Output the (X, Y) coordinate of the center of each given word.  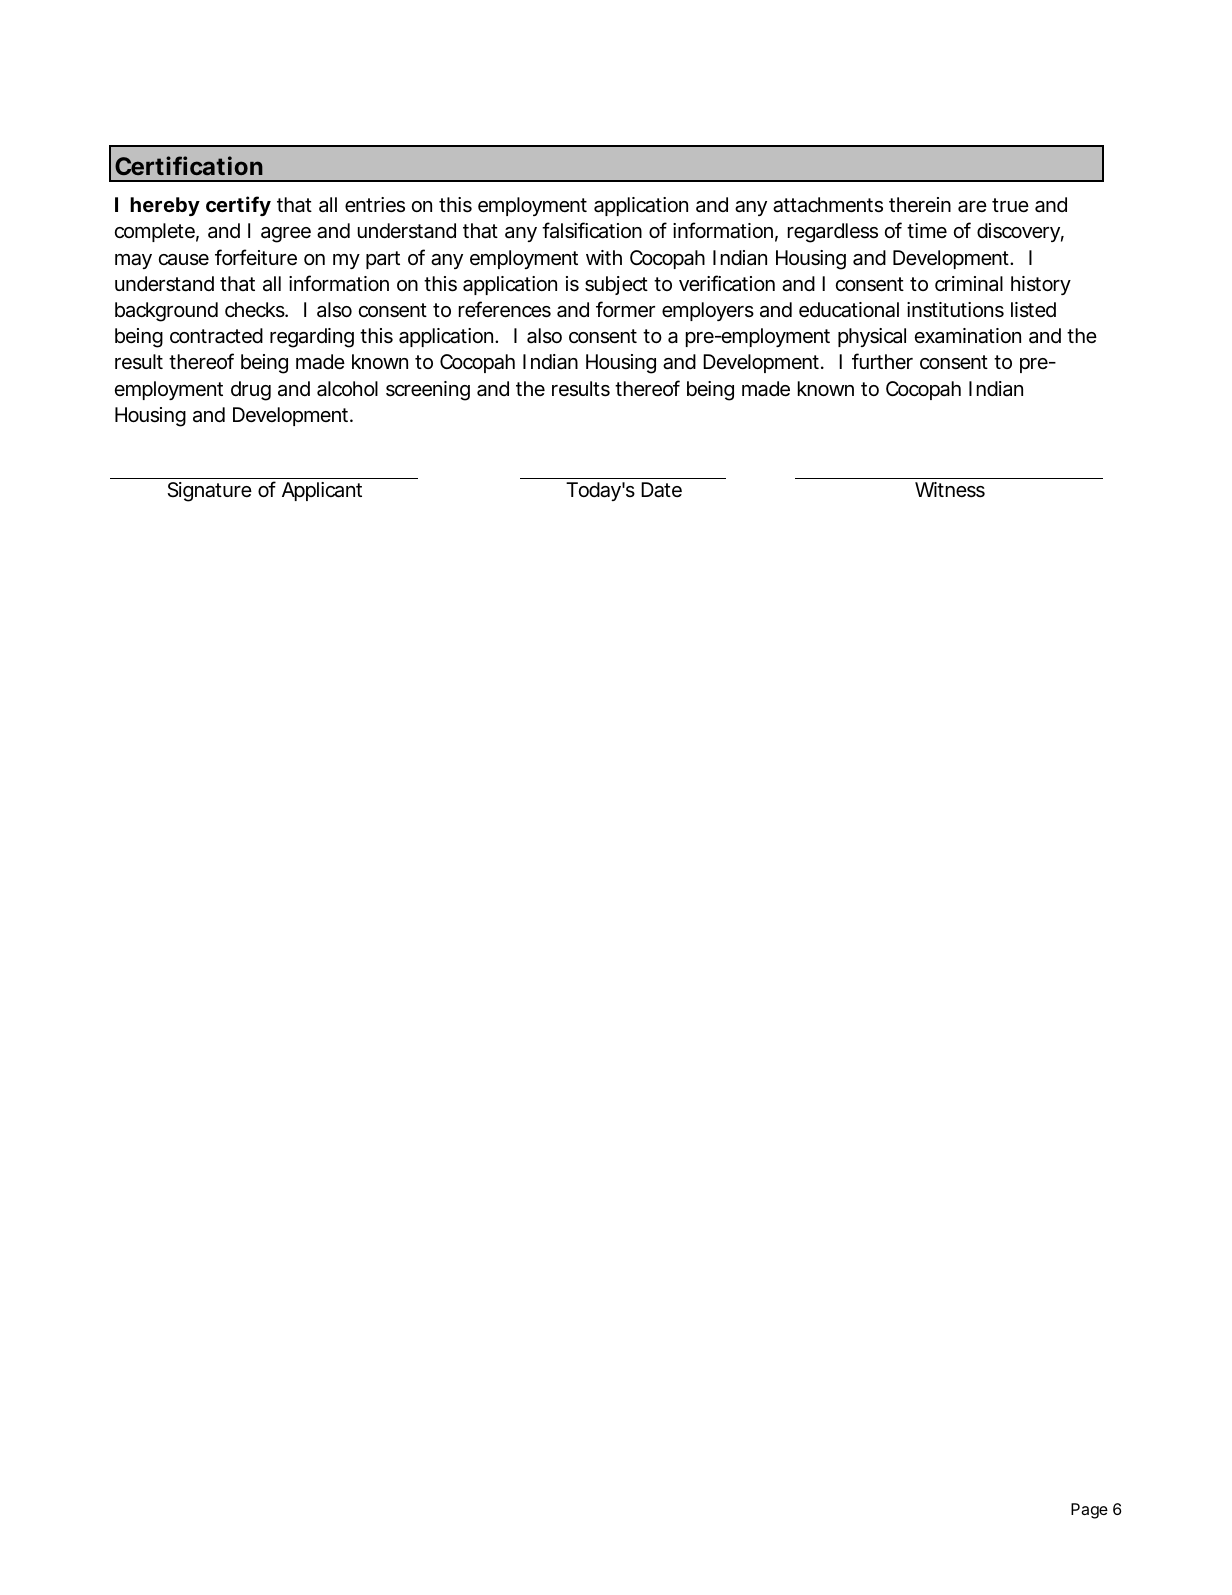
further (882, 361)
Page (1089, 1511)
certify (238, 206)
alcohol (347, 389)
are (972, 207)
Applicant (322, 491)
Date (661, 490)
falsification (592, 230)
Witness (950, 490)
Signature (209, 492)
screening (428, 391)
